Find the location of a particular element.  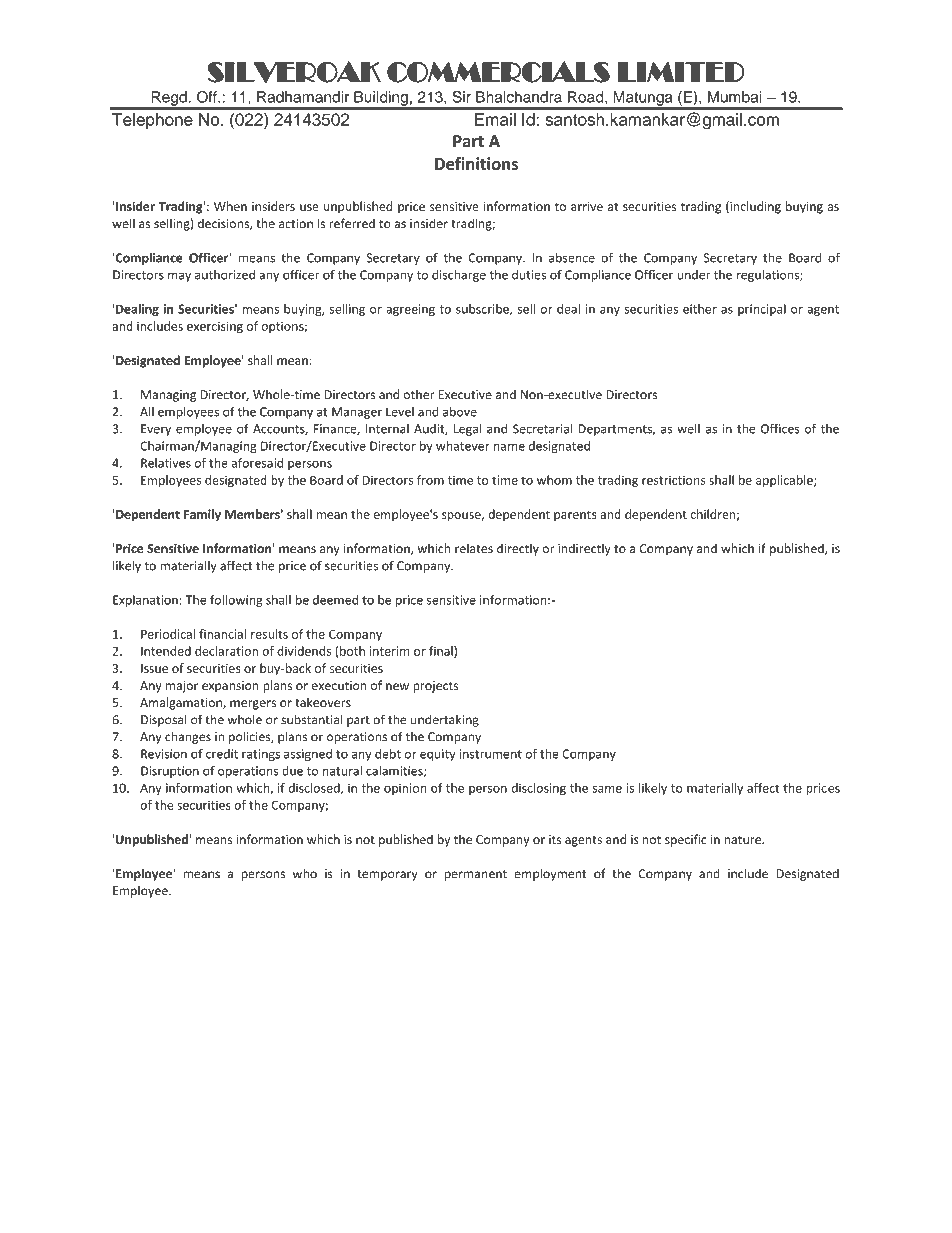

following is located at coordinates (236, 601).
